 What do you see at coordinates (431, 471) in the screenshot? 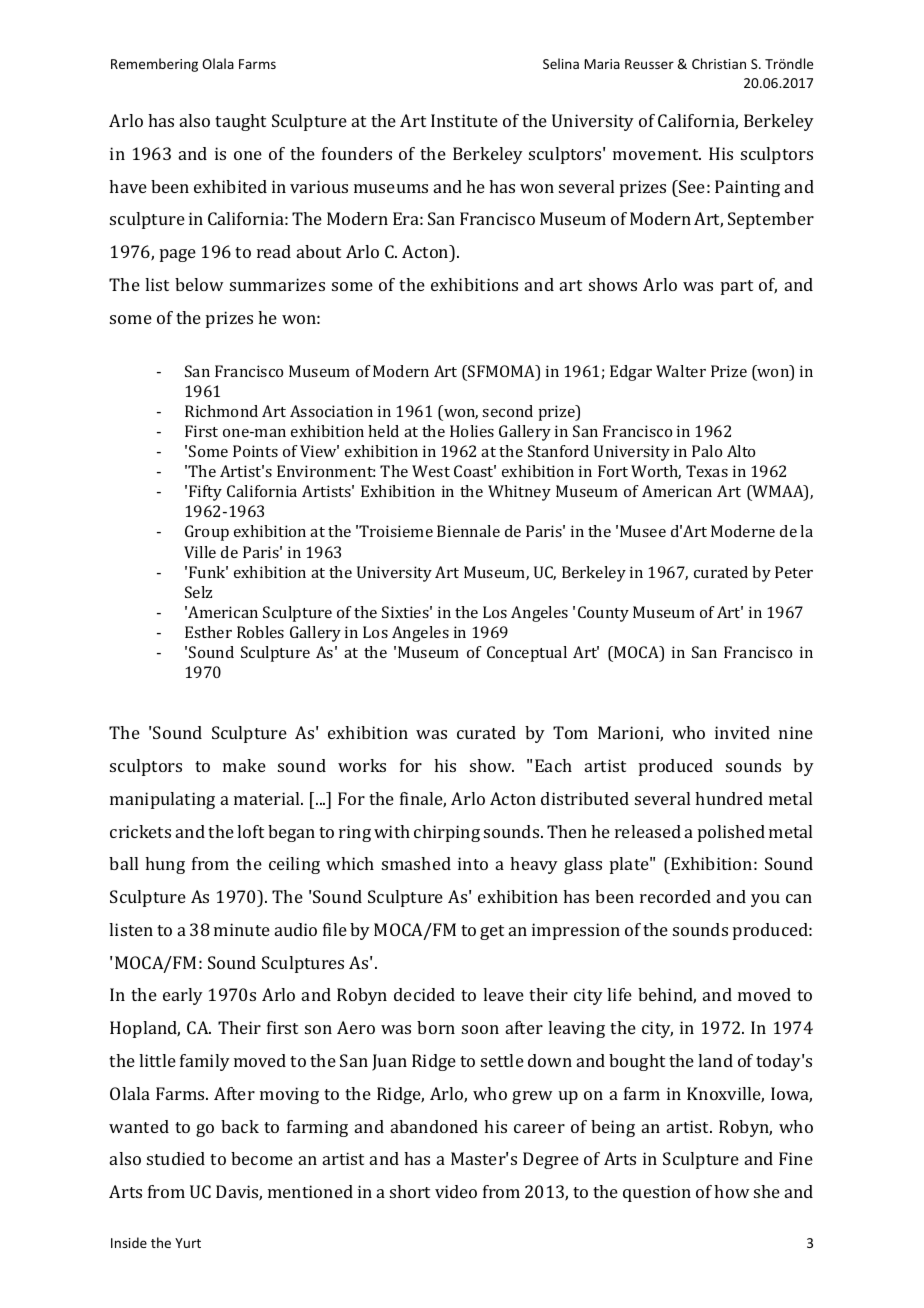
I see `West` at bounding box center [431, 471].
